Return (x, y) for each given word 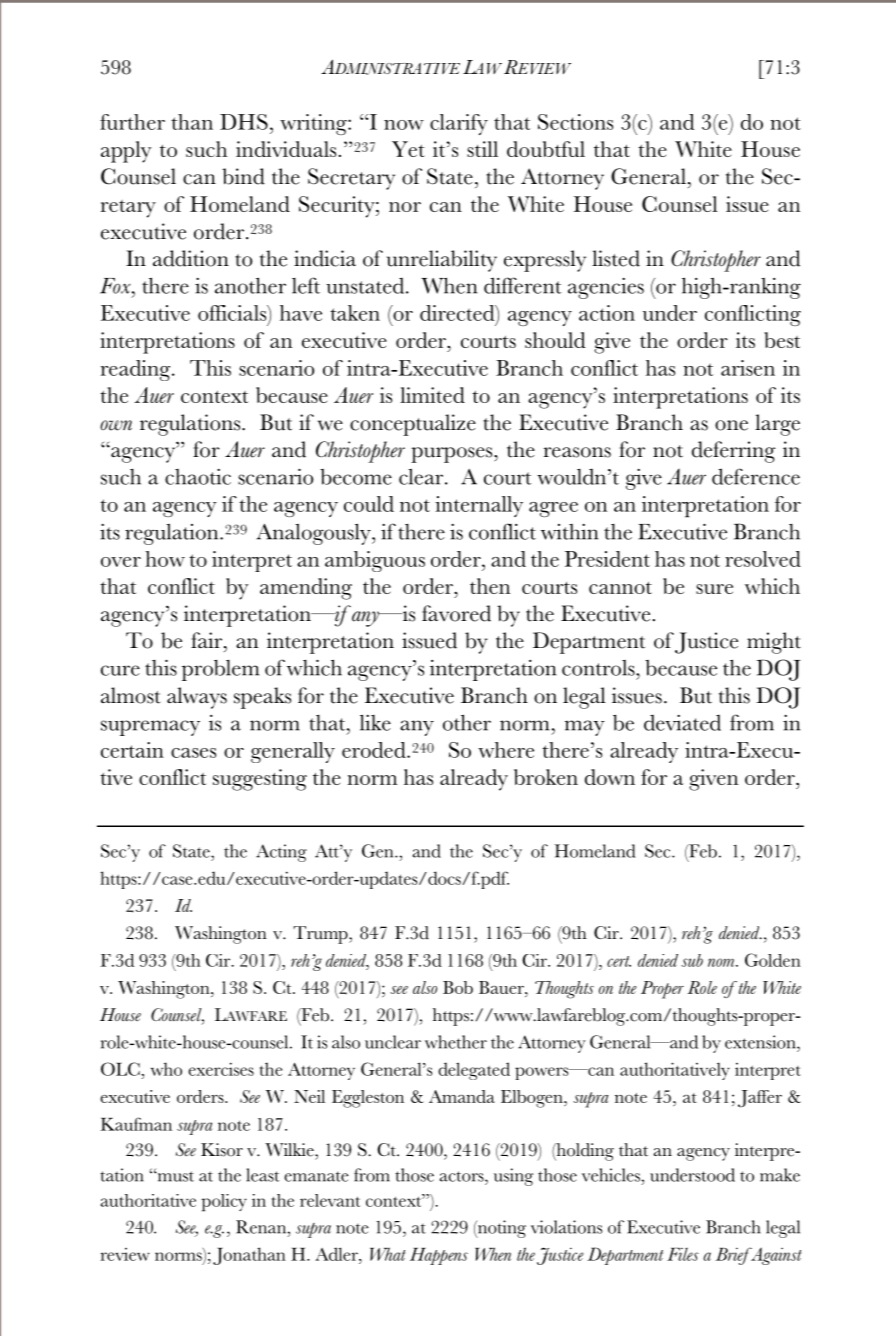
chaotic (198, 477)
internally (479, 506)
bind (243, 176)
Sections (575, 122)
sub (692, 960)
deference (756, 476)
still (482, 149)
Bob (458, 987)
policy (224, 1203)
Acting (281, 853)
